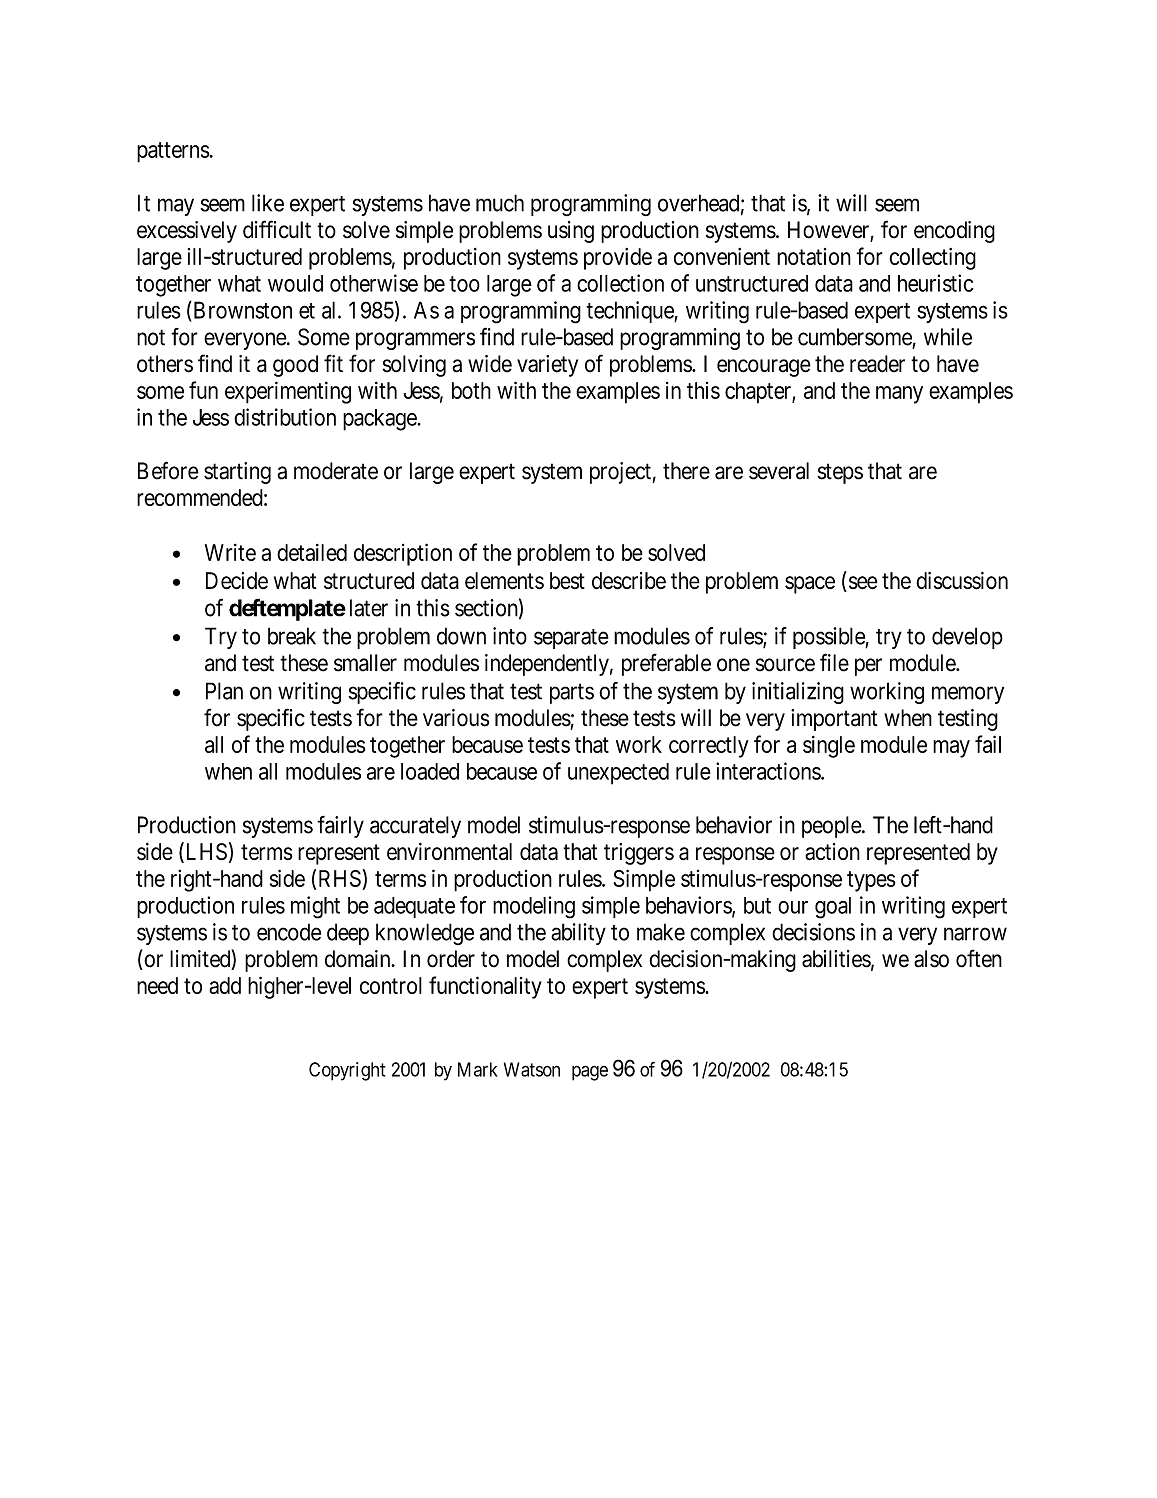 The image size is (1157, 1498). I want to click on good, so click(295, 366).
